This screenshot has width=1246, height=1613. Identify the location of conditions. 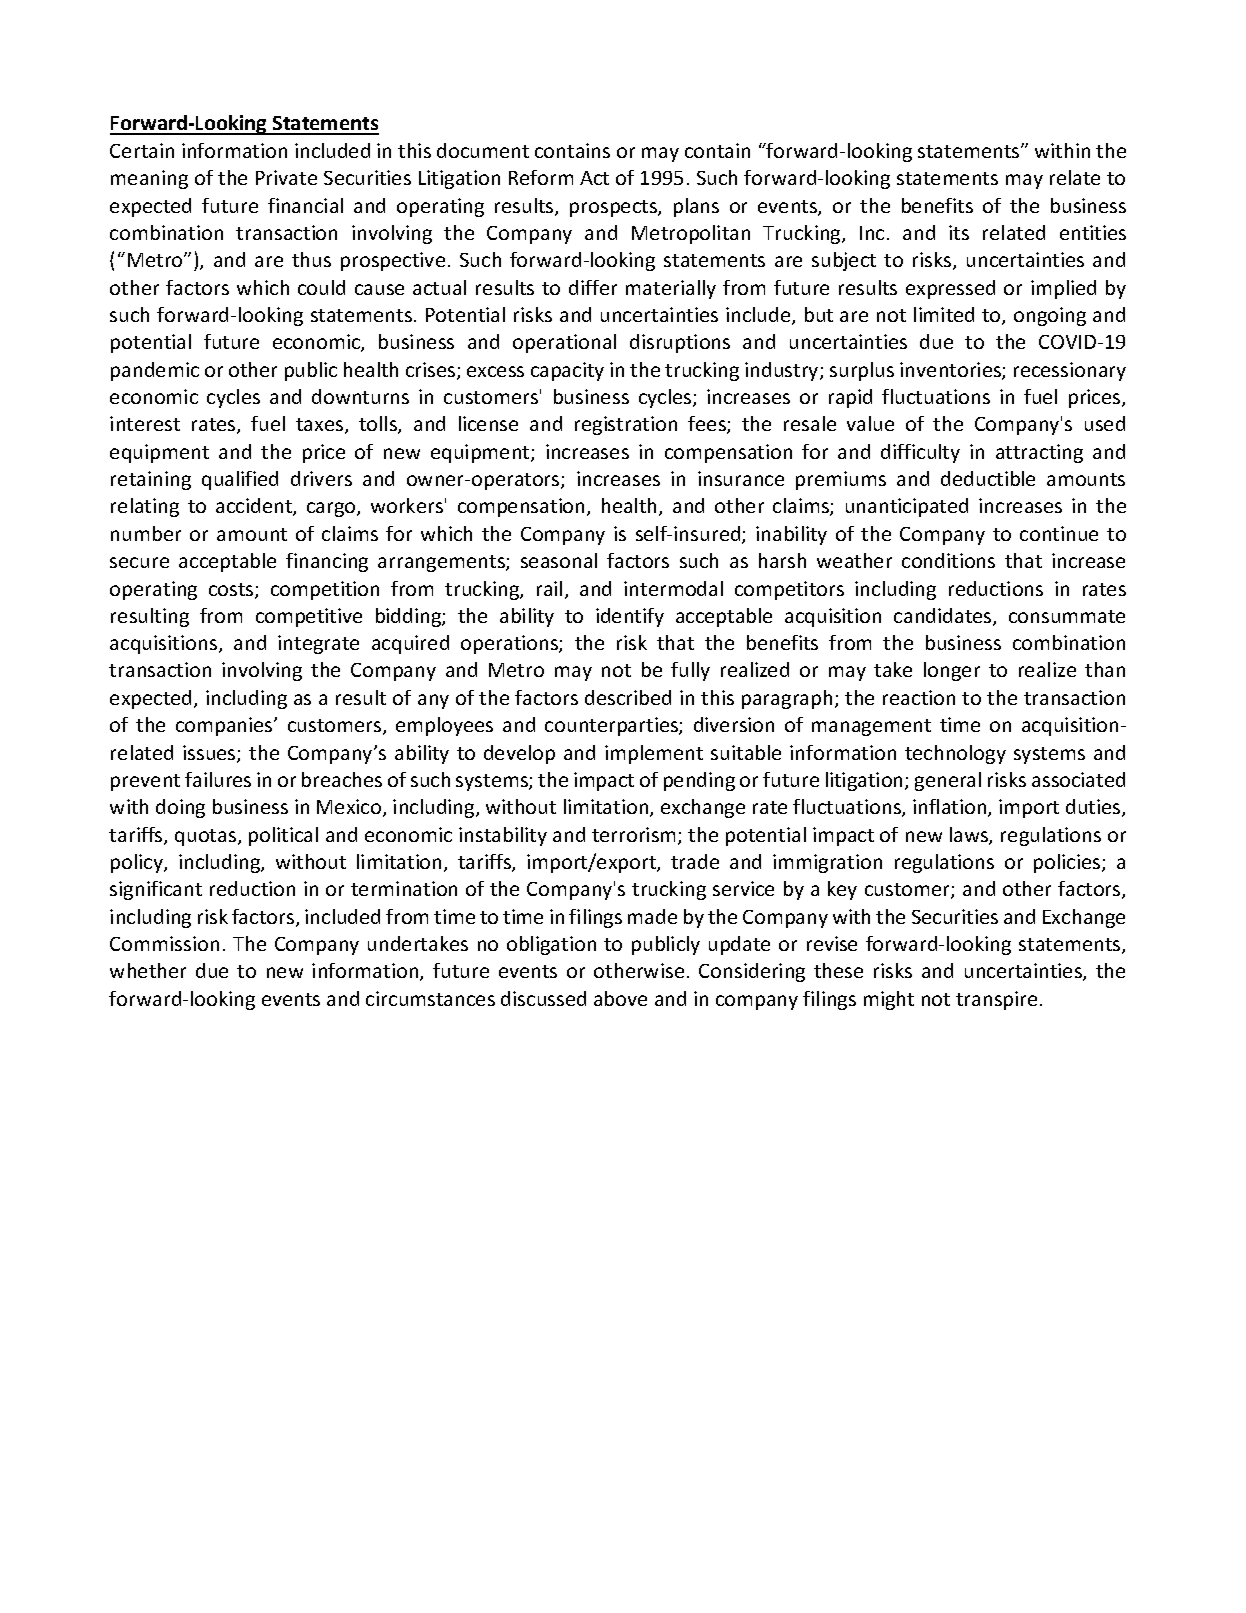
(948, 560).
